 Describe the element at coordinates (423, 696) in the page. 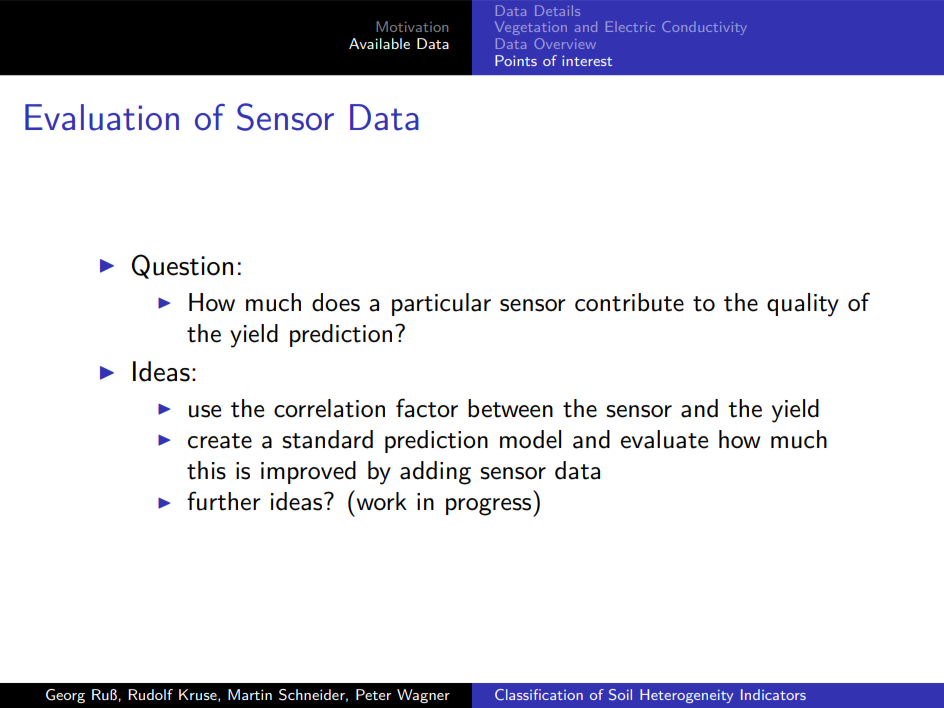

I see `Wagner` at that location.
